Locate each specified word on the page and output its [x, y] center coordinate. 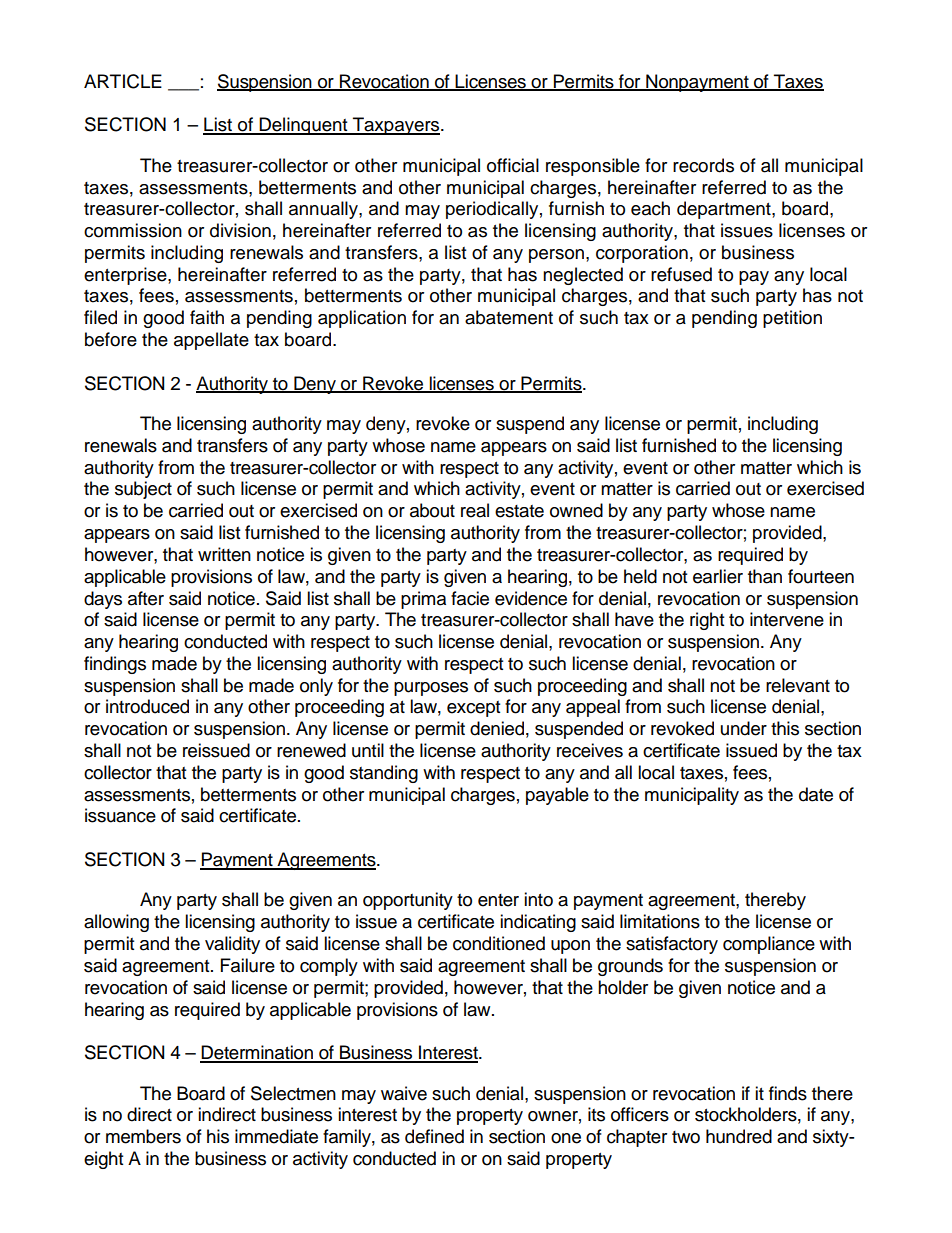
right [707, 621]
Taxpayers [396, 126]
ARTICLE [123, 81]
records [703, 165]
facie [470, 598]
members [143, 1136]
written [224, 554]
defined [434, 1136]
